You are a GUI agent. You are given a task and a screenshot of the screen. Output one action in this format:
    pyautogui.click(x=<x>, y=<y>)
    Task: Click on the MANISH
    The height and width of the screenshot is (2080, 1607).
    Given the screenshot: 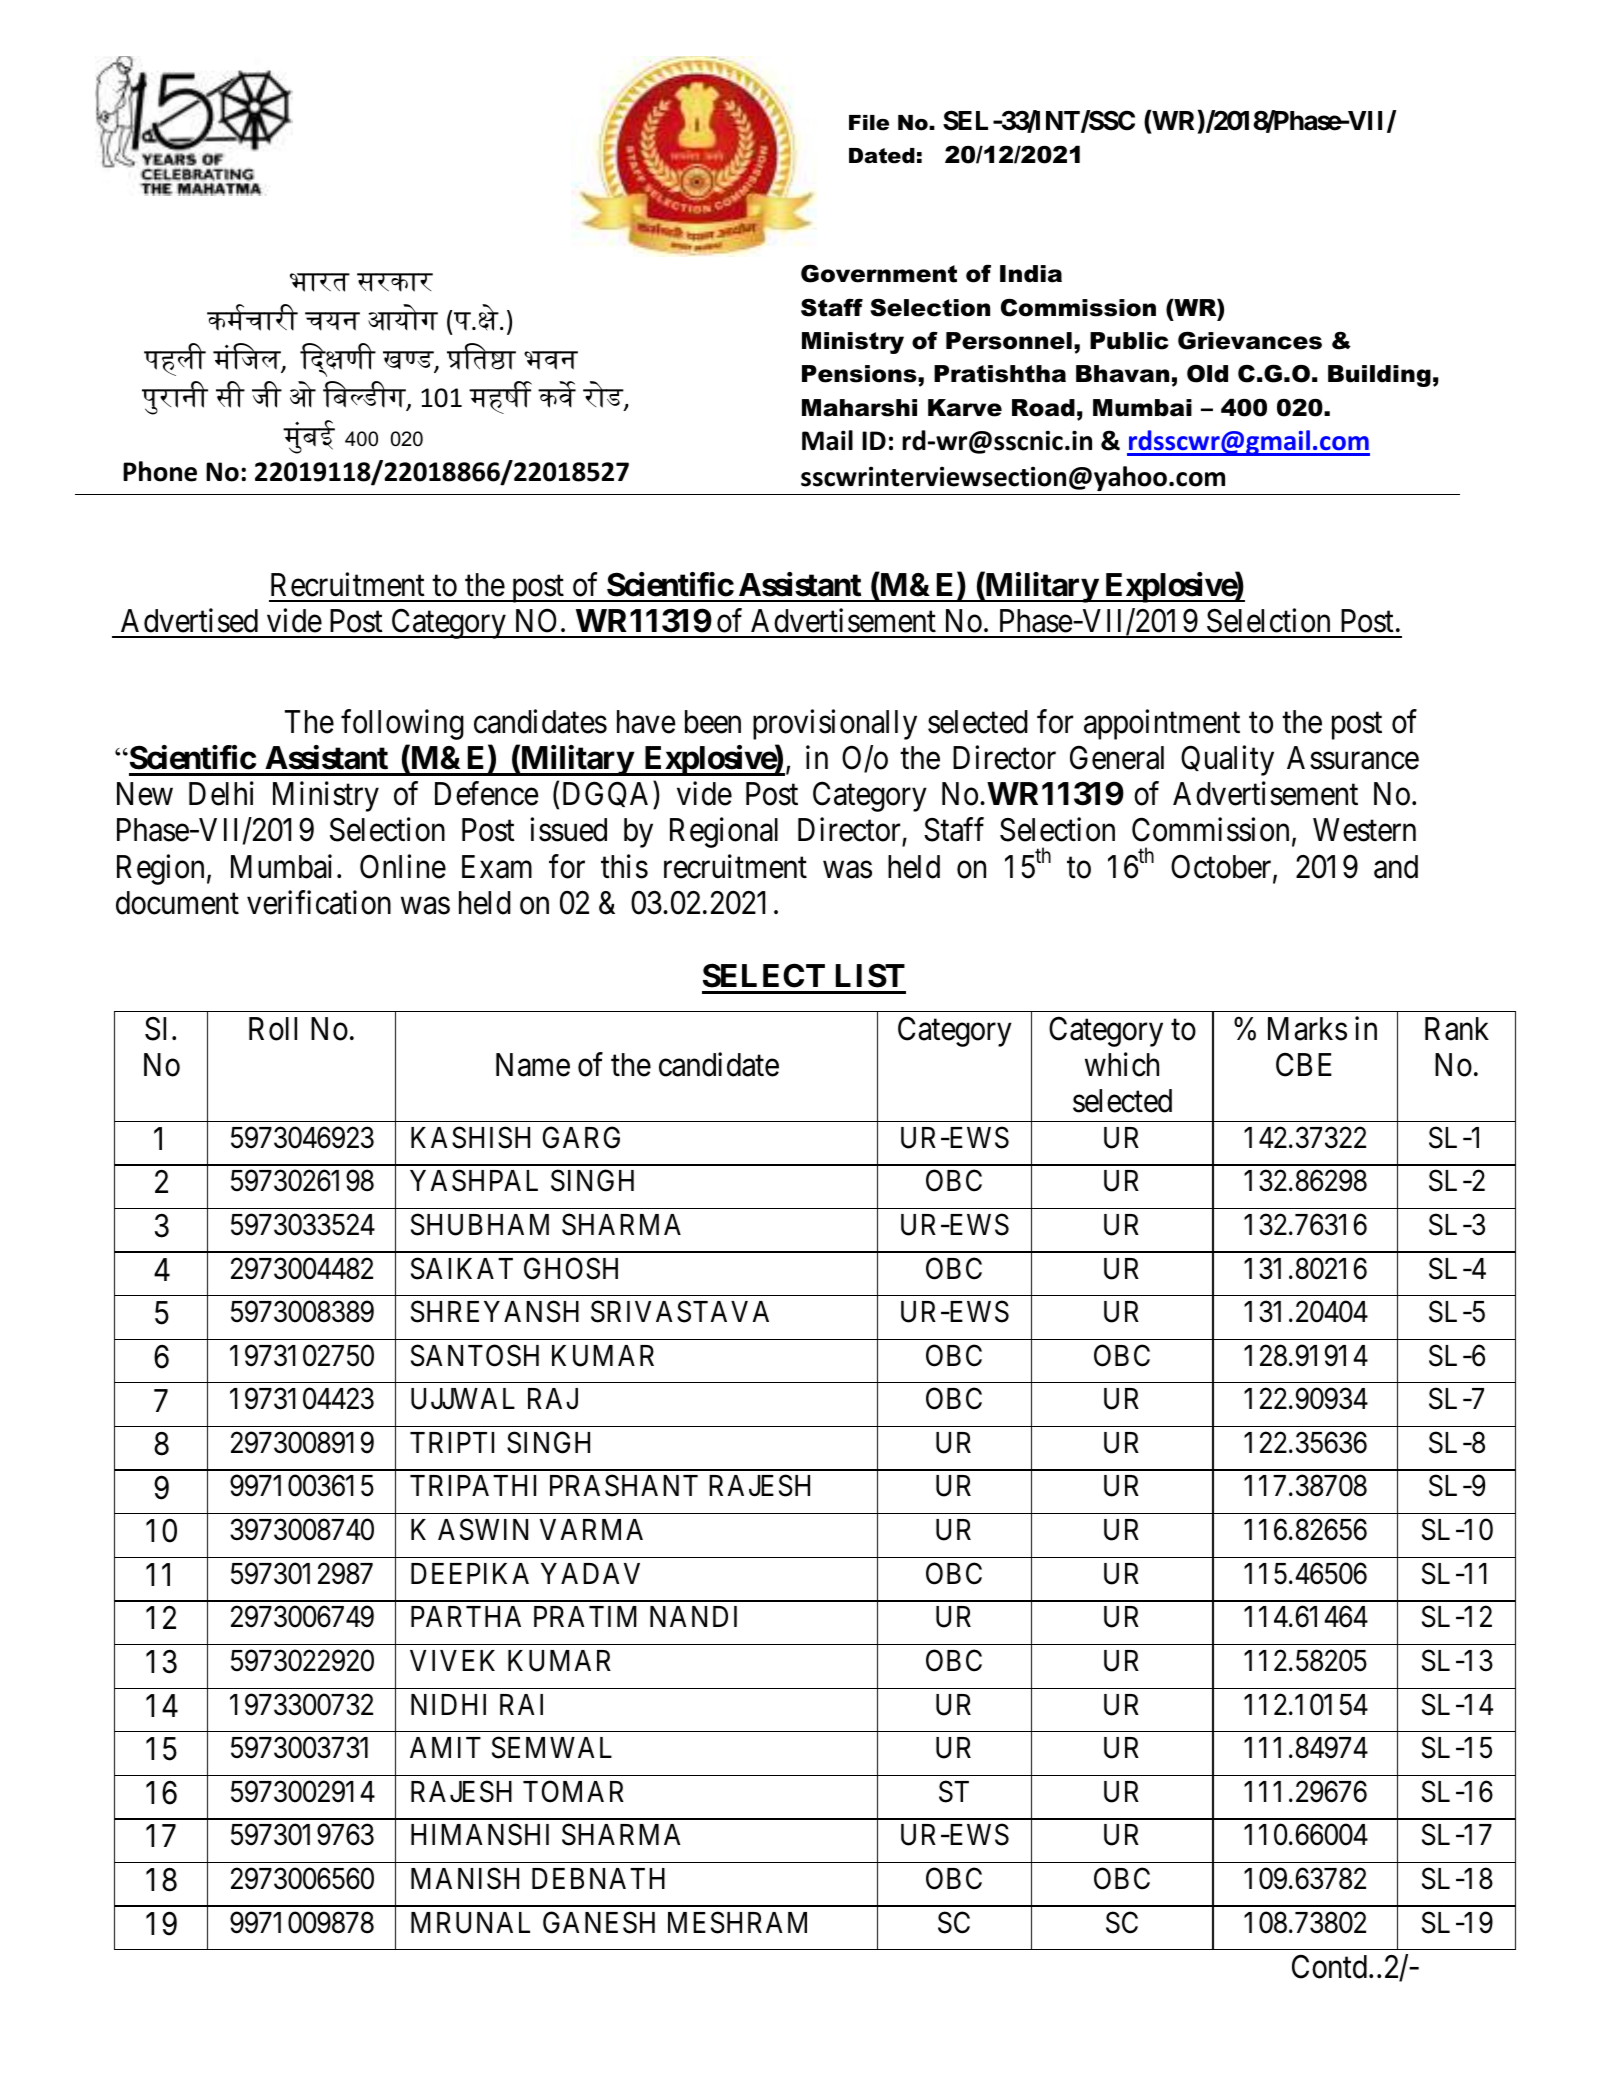 What is the action you would take?
    pyautogui.click(x=465, y=1878)
